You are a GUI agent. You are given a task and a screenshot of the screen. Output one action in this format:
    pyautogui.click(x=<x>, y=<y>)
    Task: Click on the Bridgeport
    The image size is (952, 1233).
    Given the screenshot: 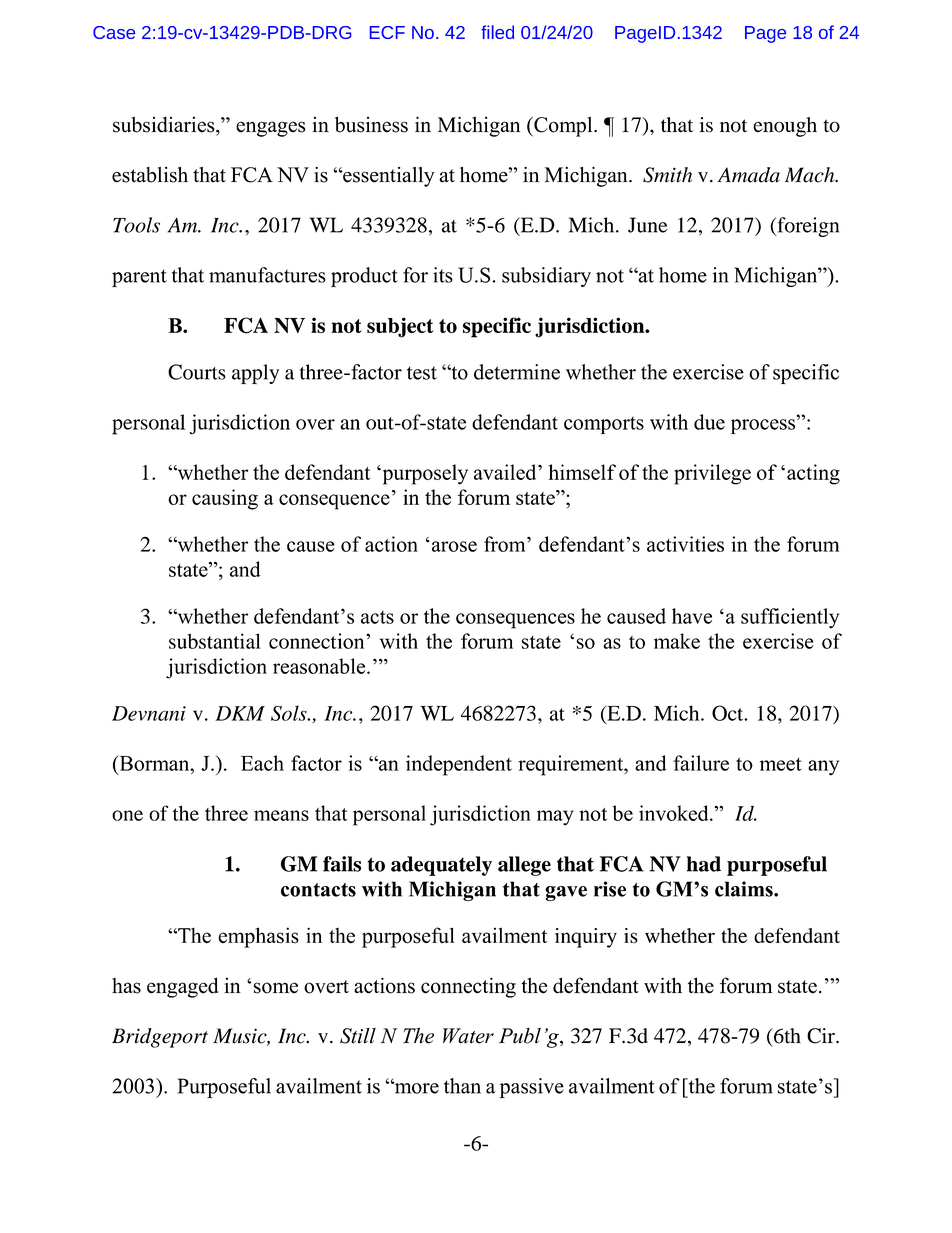 What is the action you would take?
    pyautogui.click(x=160, y=1038)
